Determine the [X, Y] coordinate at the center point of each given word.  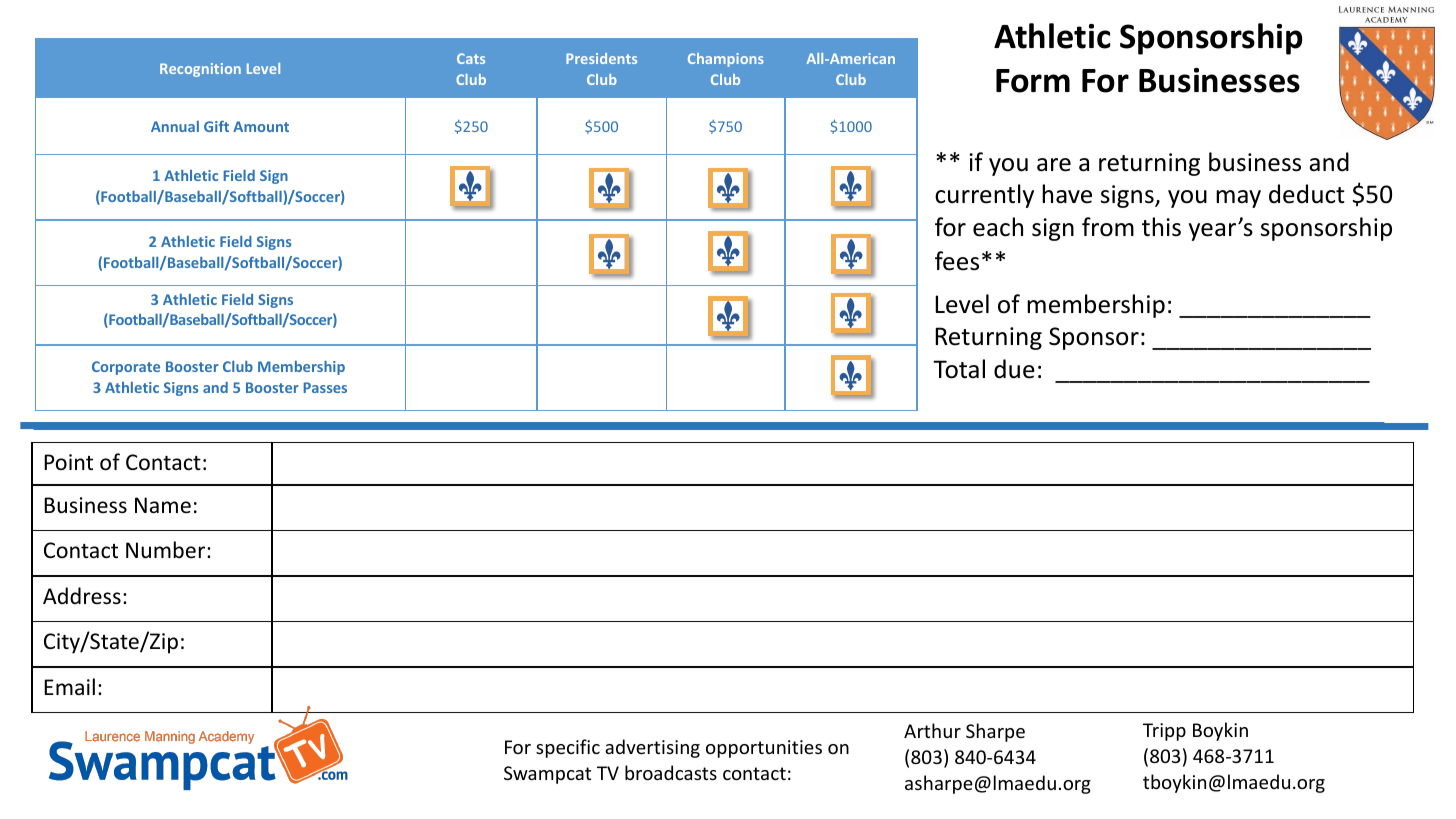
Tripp [1164, 732]
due [1014, 369]
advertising [652, 748]
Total [959, 369]
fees [957, 261]
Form [1033, 81]
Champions [726, 60]
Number [167, 550]
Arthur [932, 730]
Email [69, 686]
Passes [325, 387]
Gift [216, 126]
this [1161, 227]
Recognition [200, 70]
